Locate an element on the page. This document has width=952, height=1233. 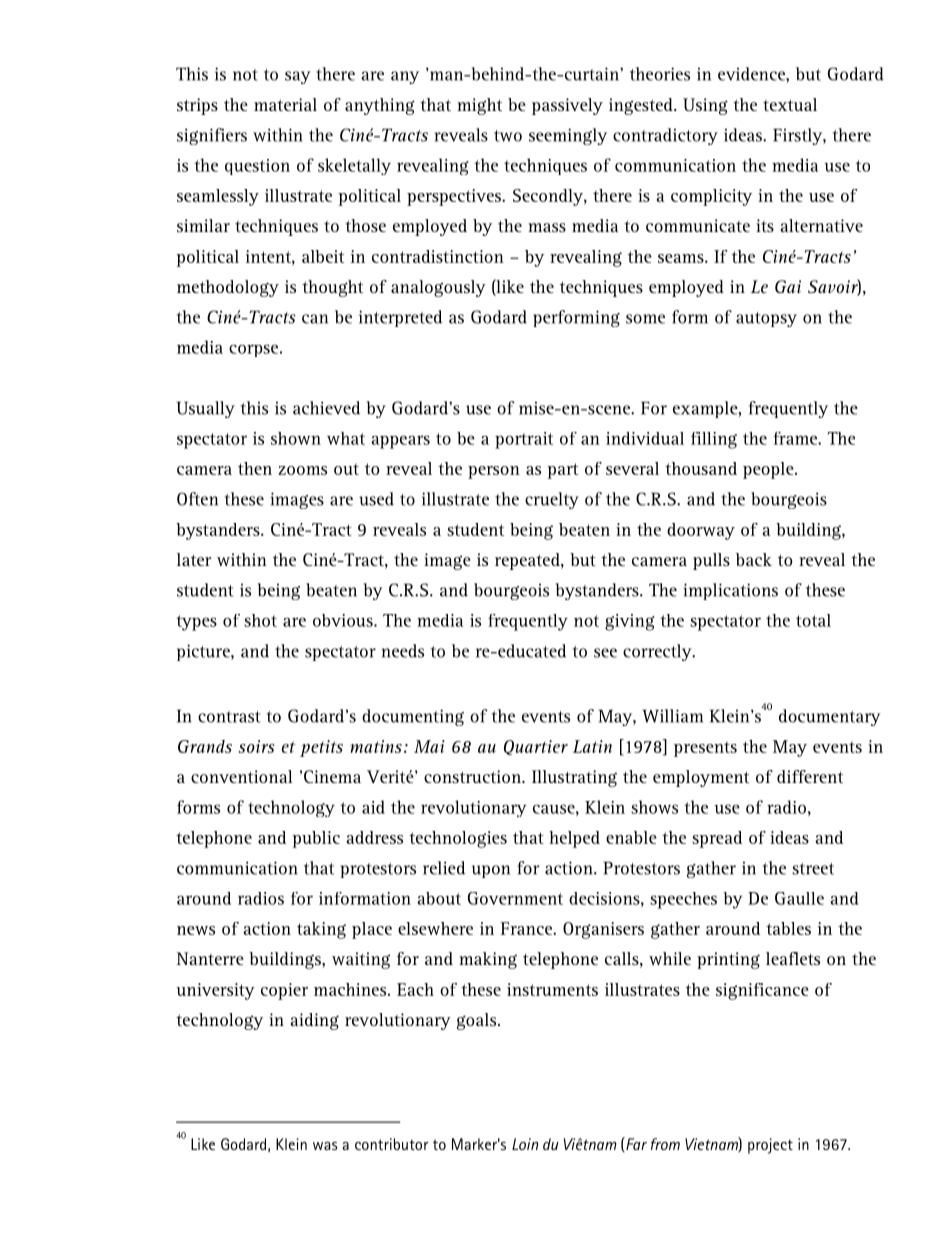
material is located at coordinates (285, 104).
